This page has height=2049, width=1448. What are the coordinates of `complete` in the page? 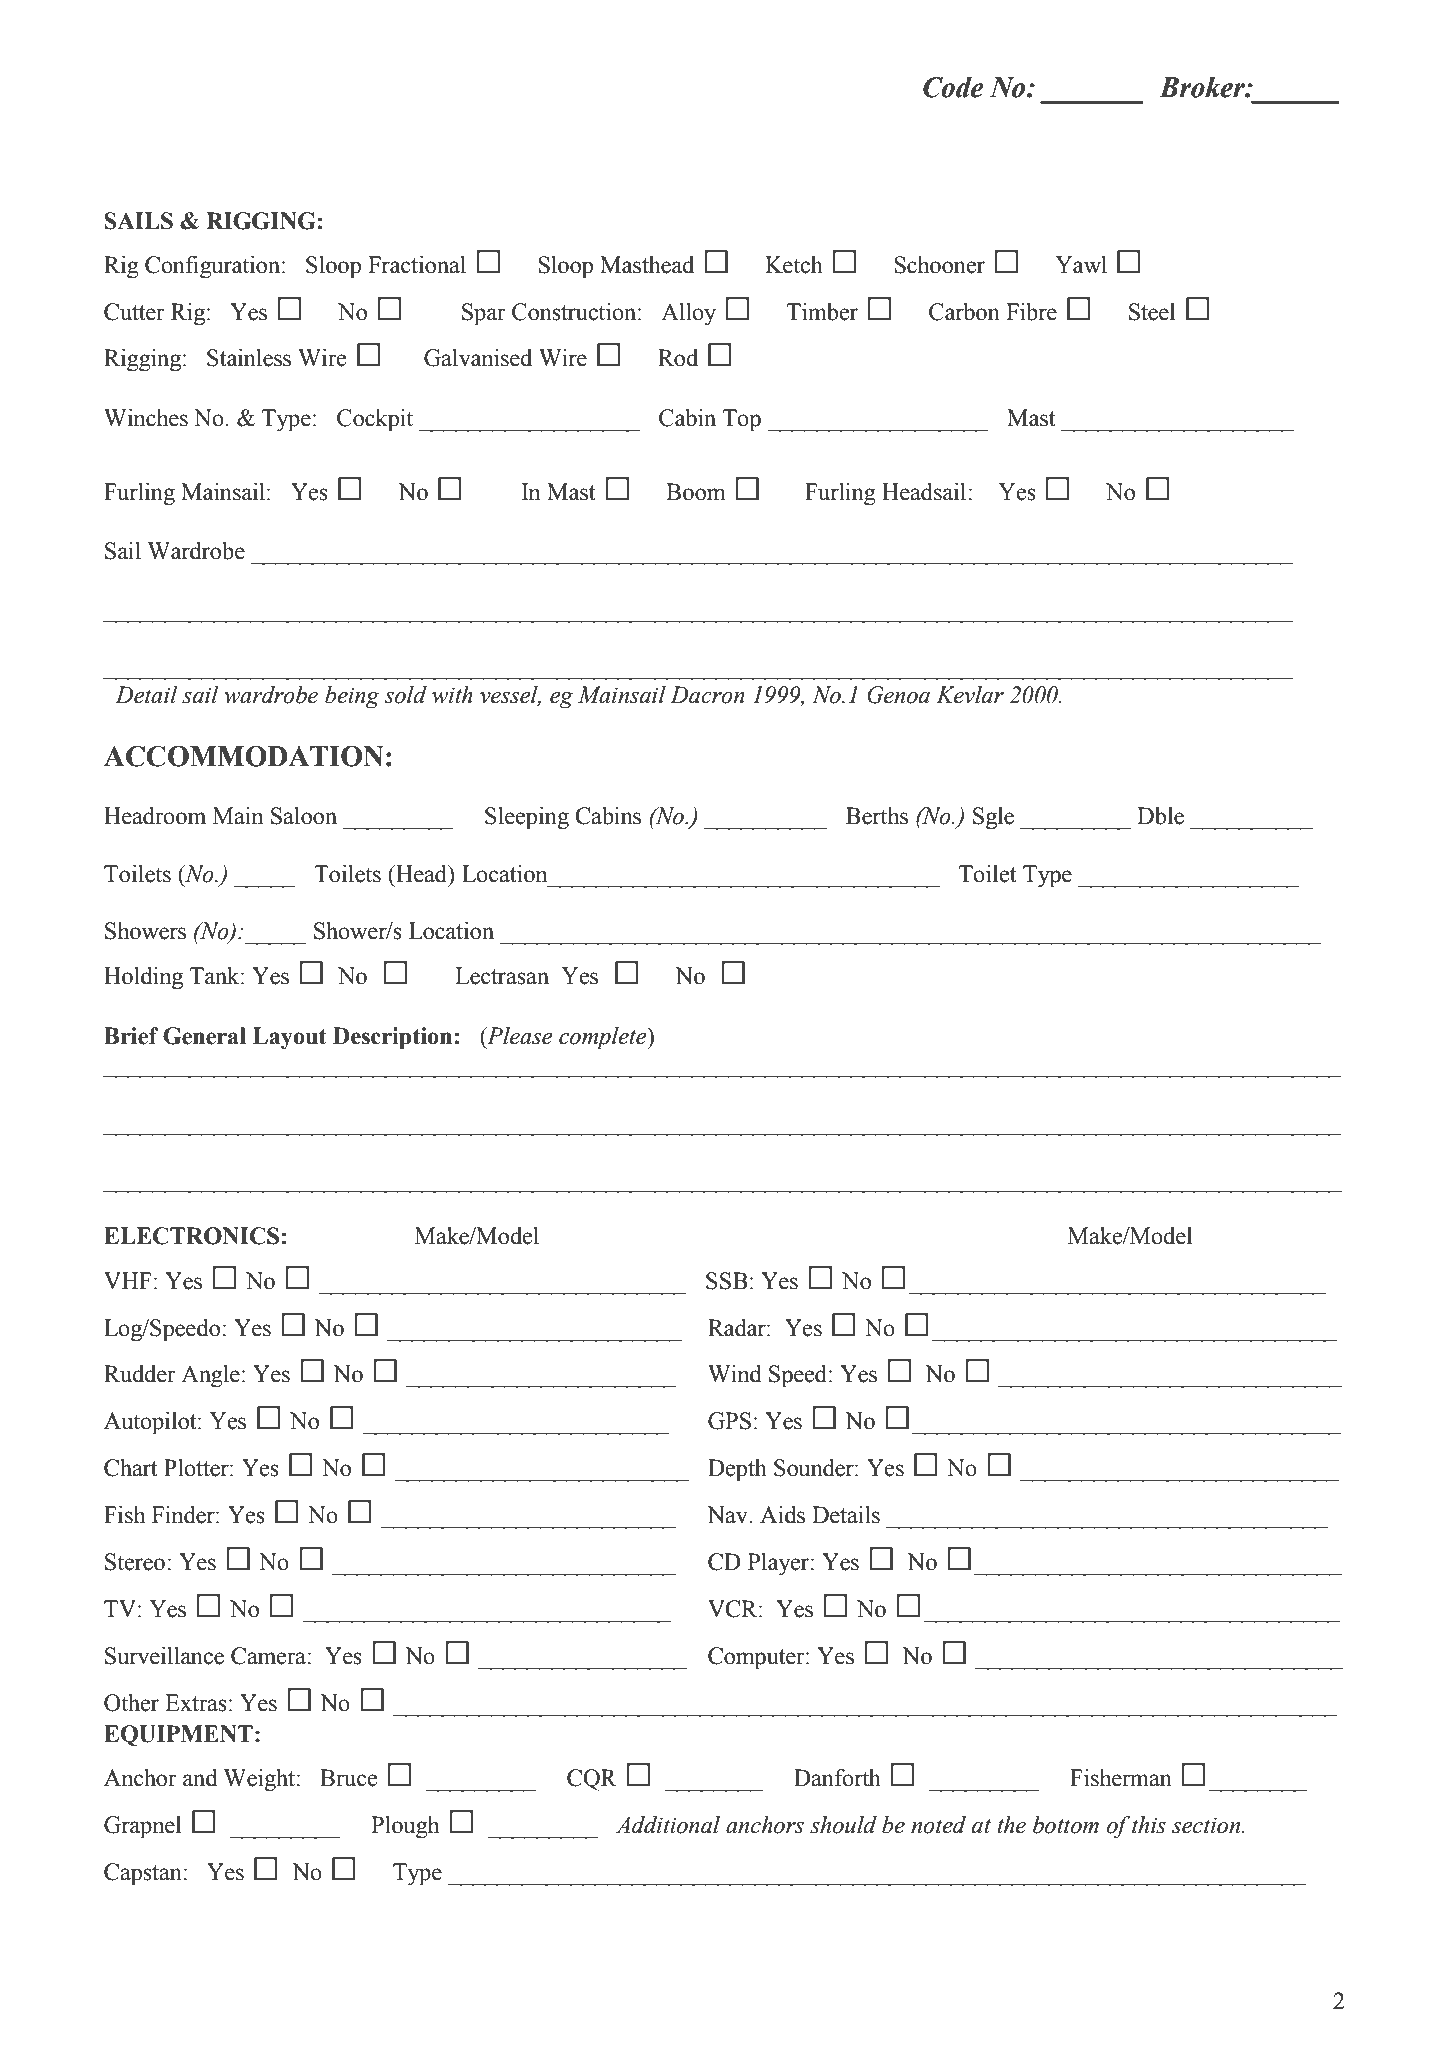 It's located at (604, 1038).
